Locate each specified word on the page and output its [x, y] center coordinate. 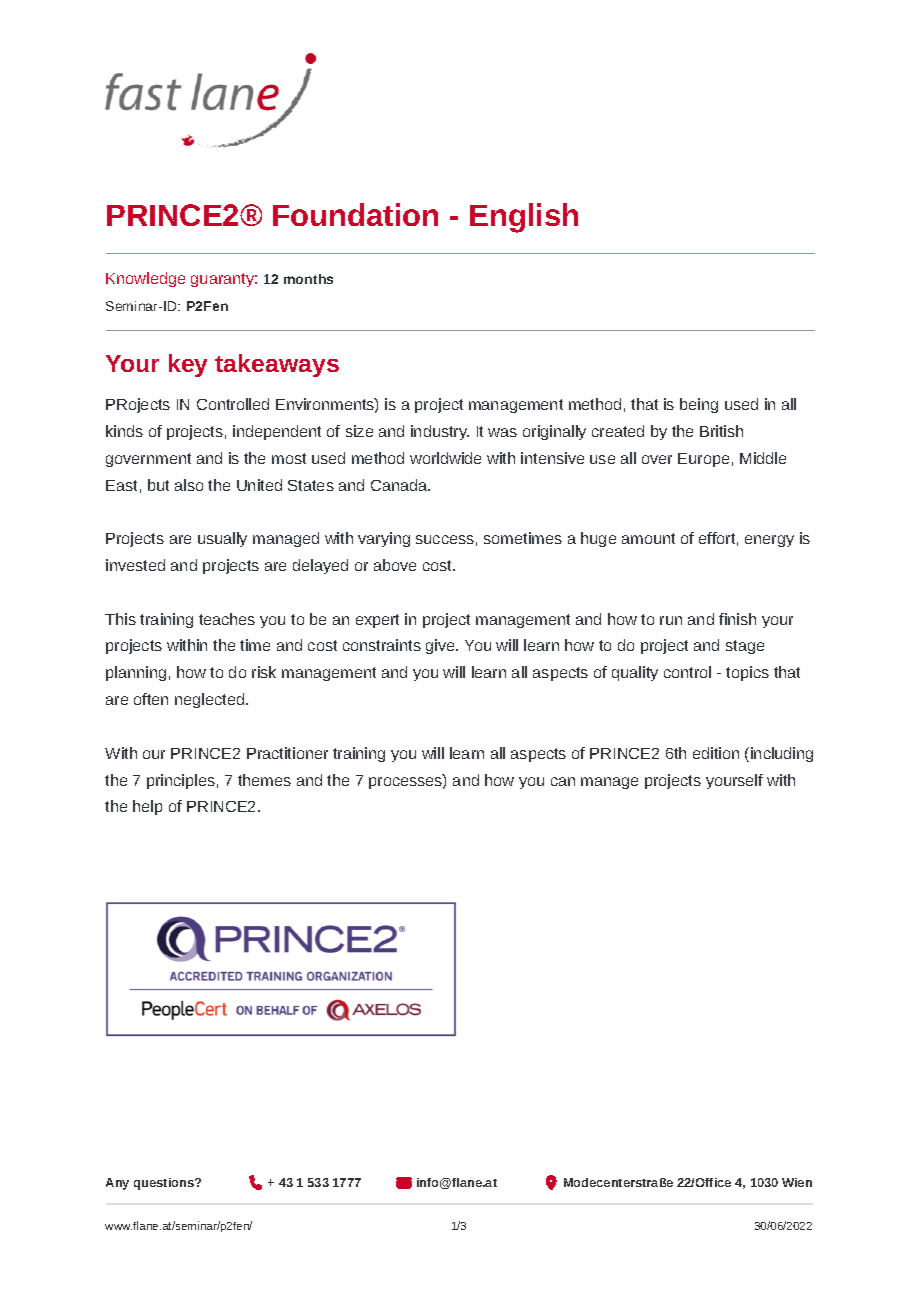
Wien [797, 1182]
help [147, 807]
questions [165, 1184]
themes [264, 780]
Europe [703, 460]
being [699, 405]
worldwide [445, 458]
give [441, 646]
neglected [211, 700]
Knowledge [145, 279]
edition [716, 753]
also [189, 485]
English [524, 218]
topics [747, 673]
